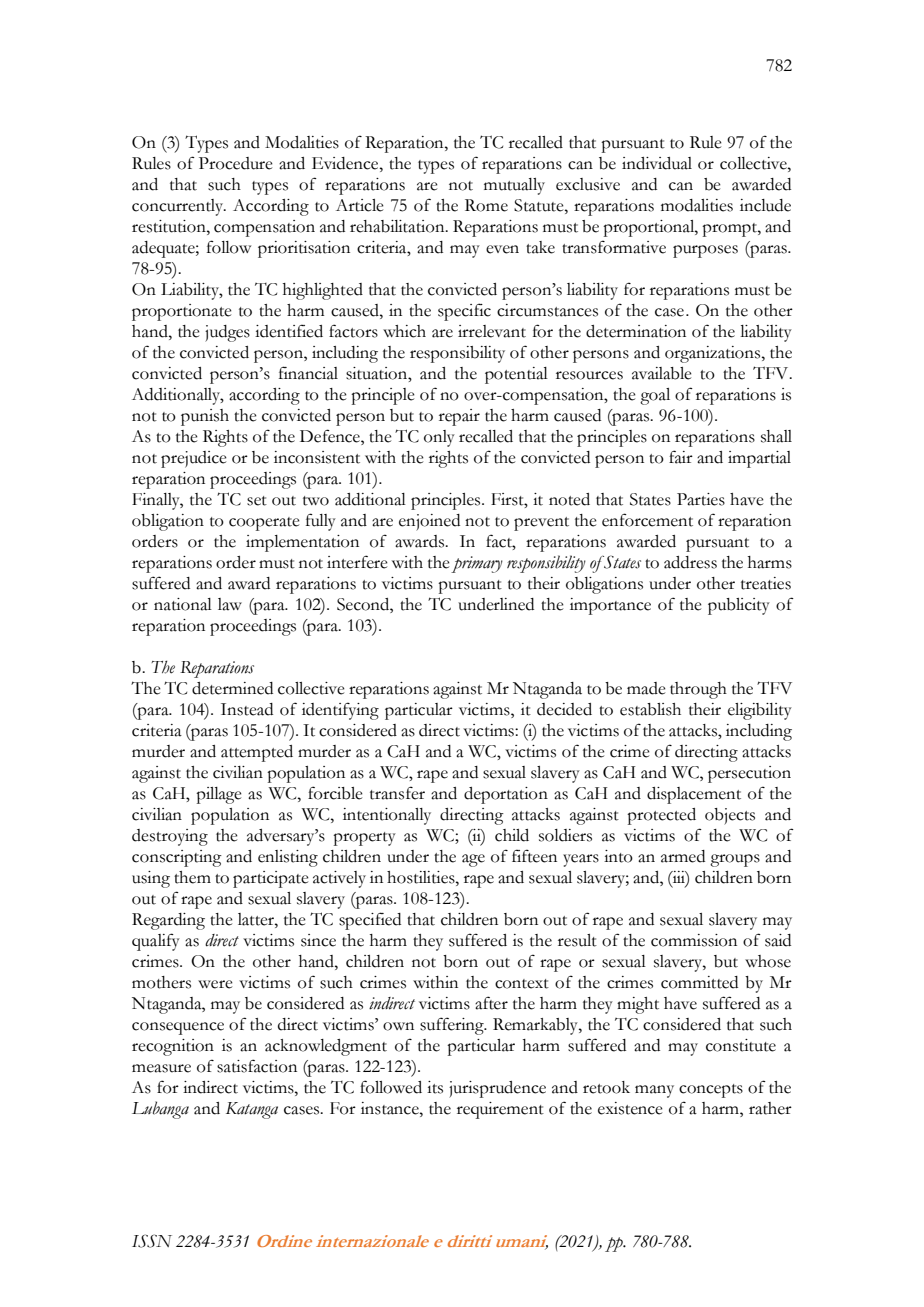 This document has width=924, height=1307. What do you see at coordinates (236, 163) in the document?
I see `Procedure` at bounding box center [236, 163].
